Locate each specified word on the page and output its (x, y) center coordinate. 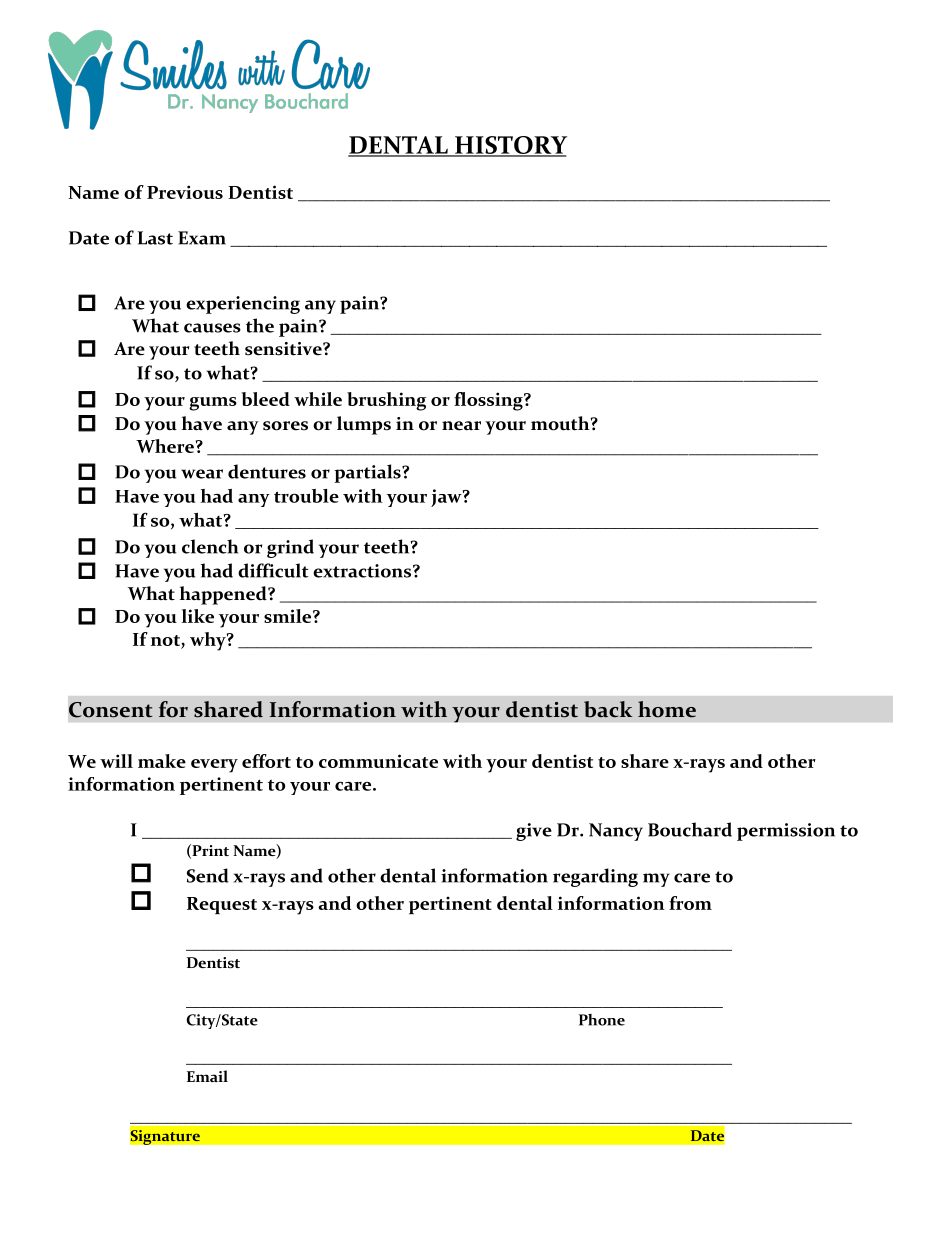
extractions (362, 571)
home (667, 709)
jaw (447, 498)
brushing (386, 401)
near (461, 426)
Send (208, 875)
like (198, 616)
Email (207, 1076)
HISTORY (510, 146)
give (534, 832)
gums (213, 404)
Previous (185, 192)
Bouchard (690, 829)
